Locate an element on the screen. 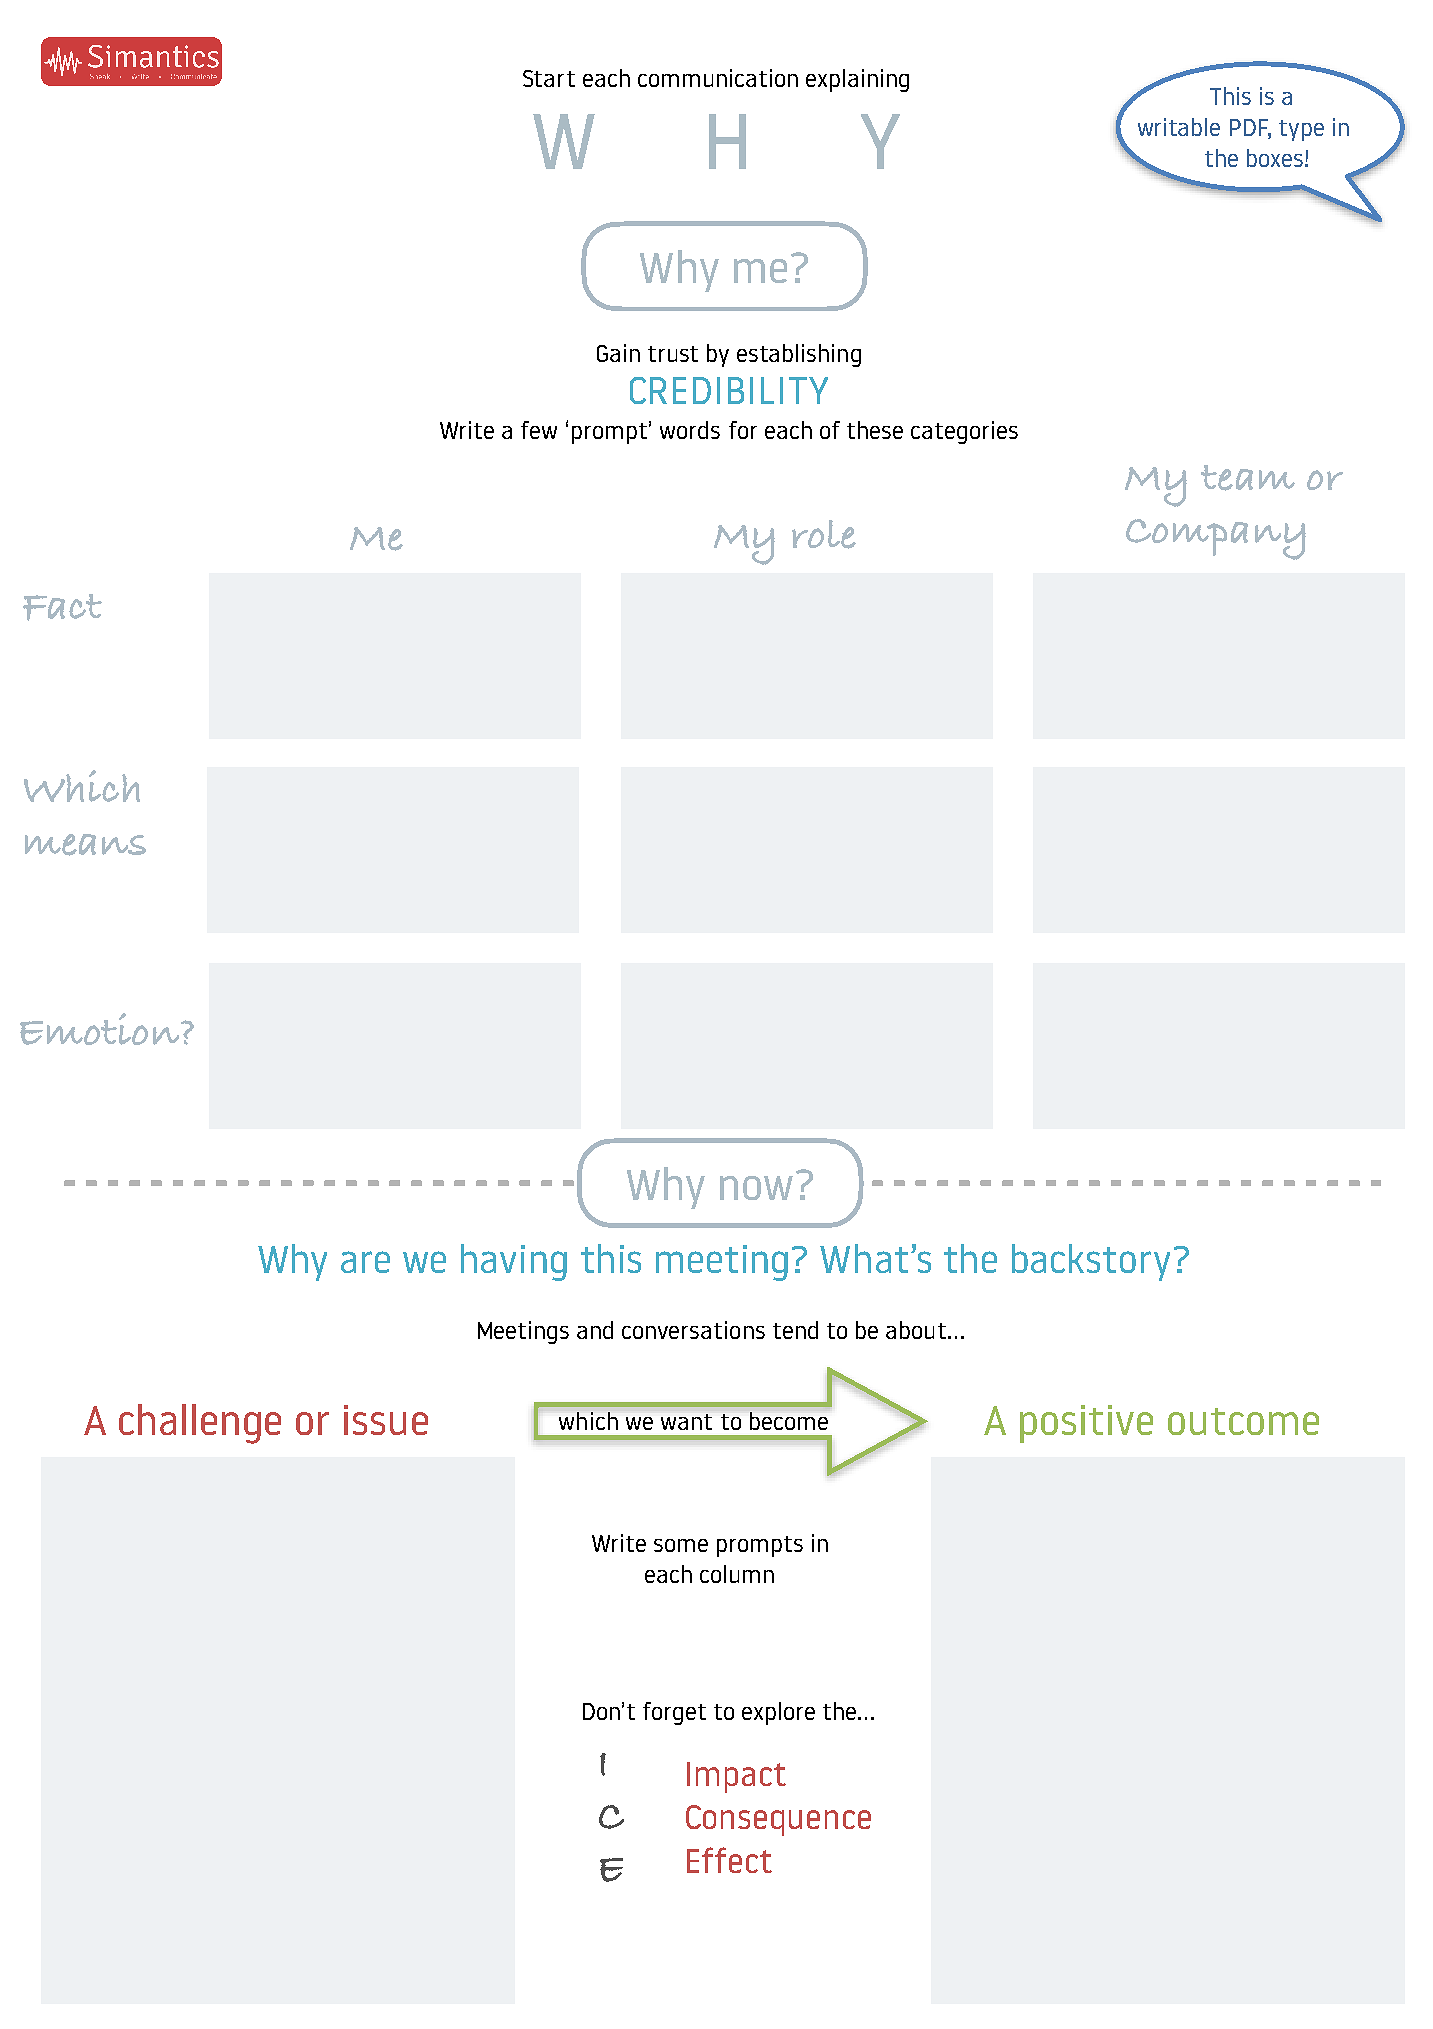  positive is located at coordinates (1086, 1424).
